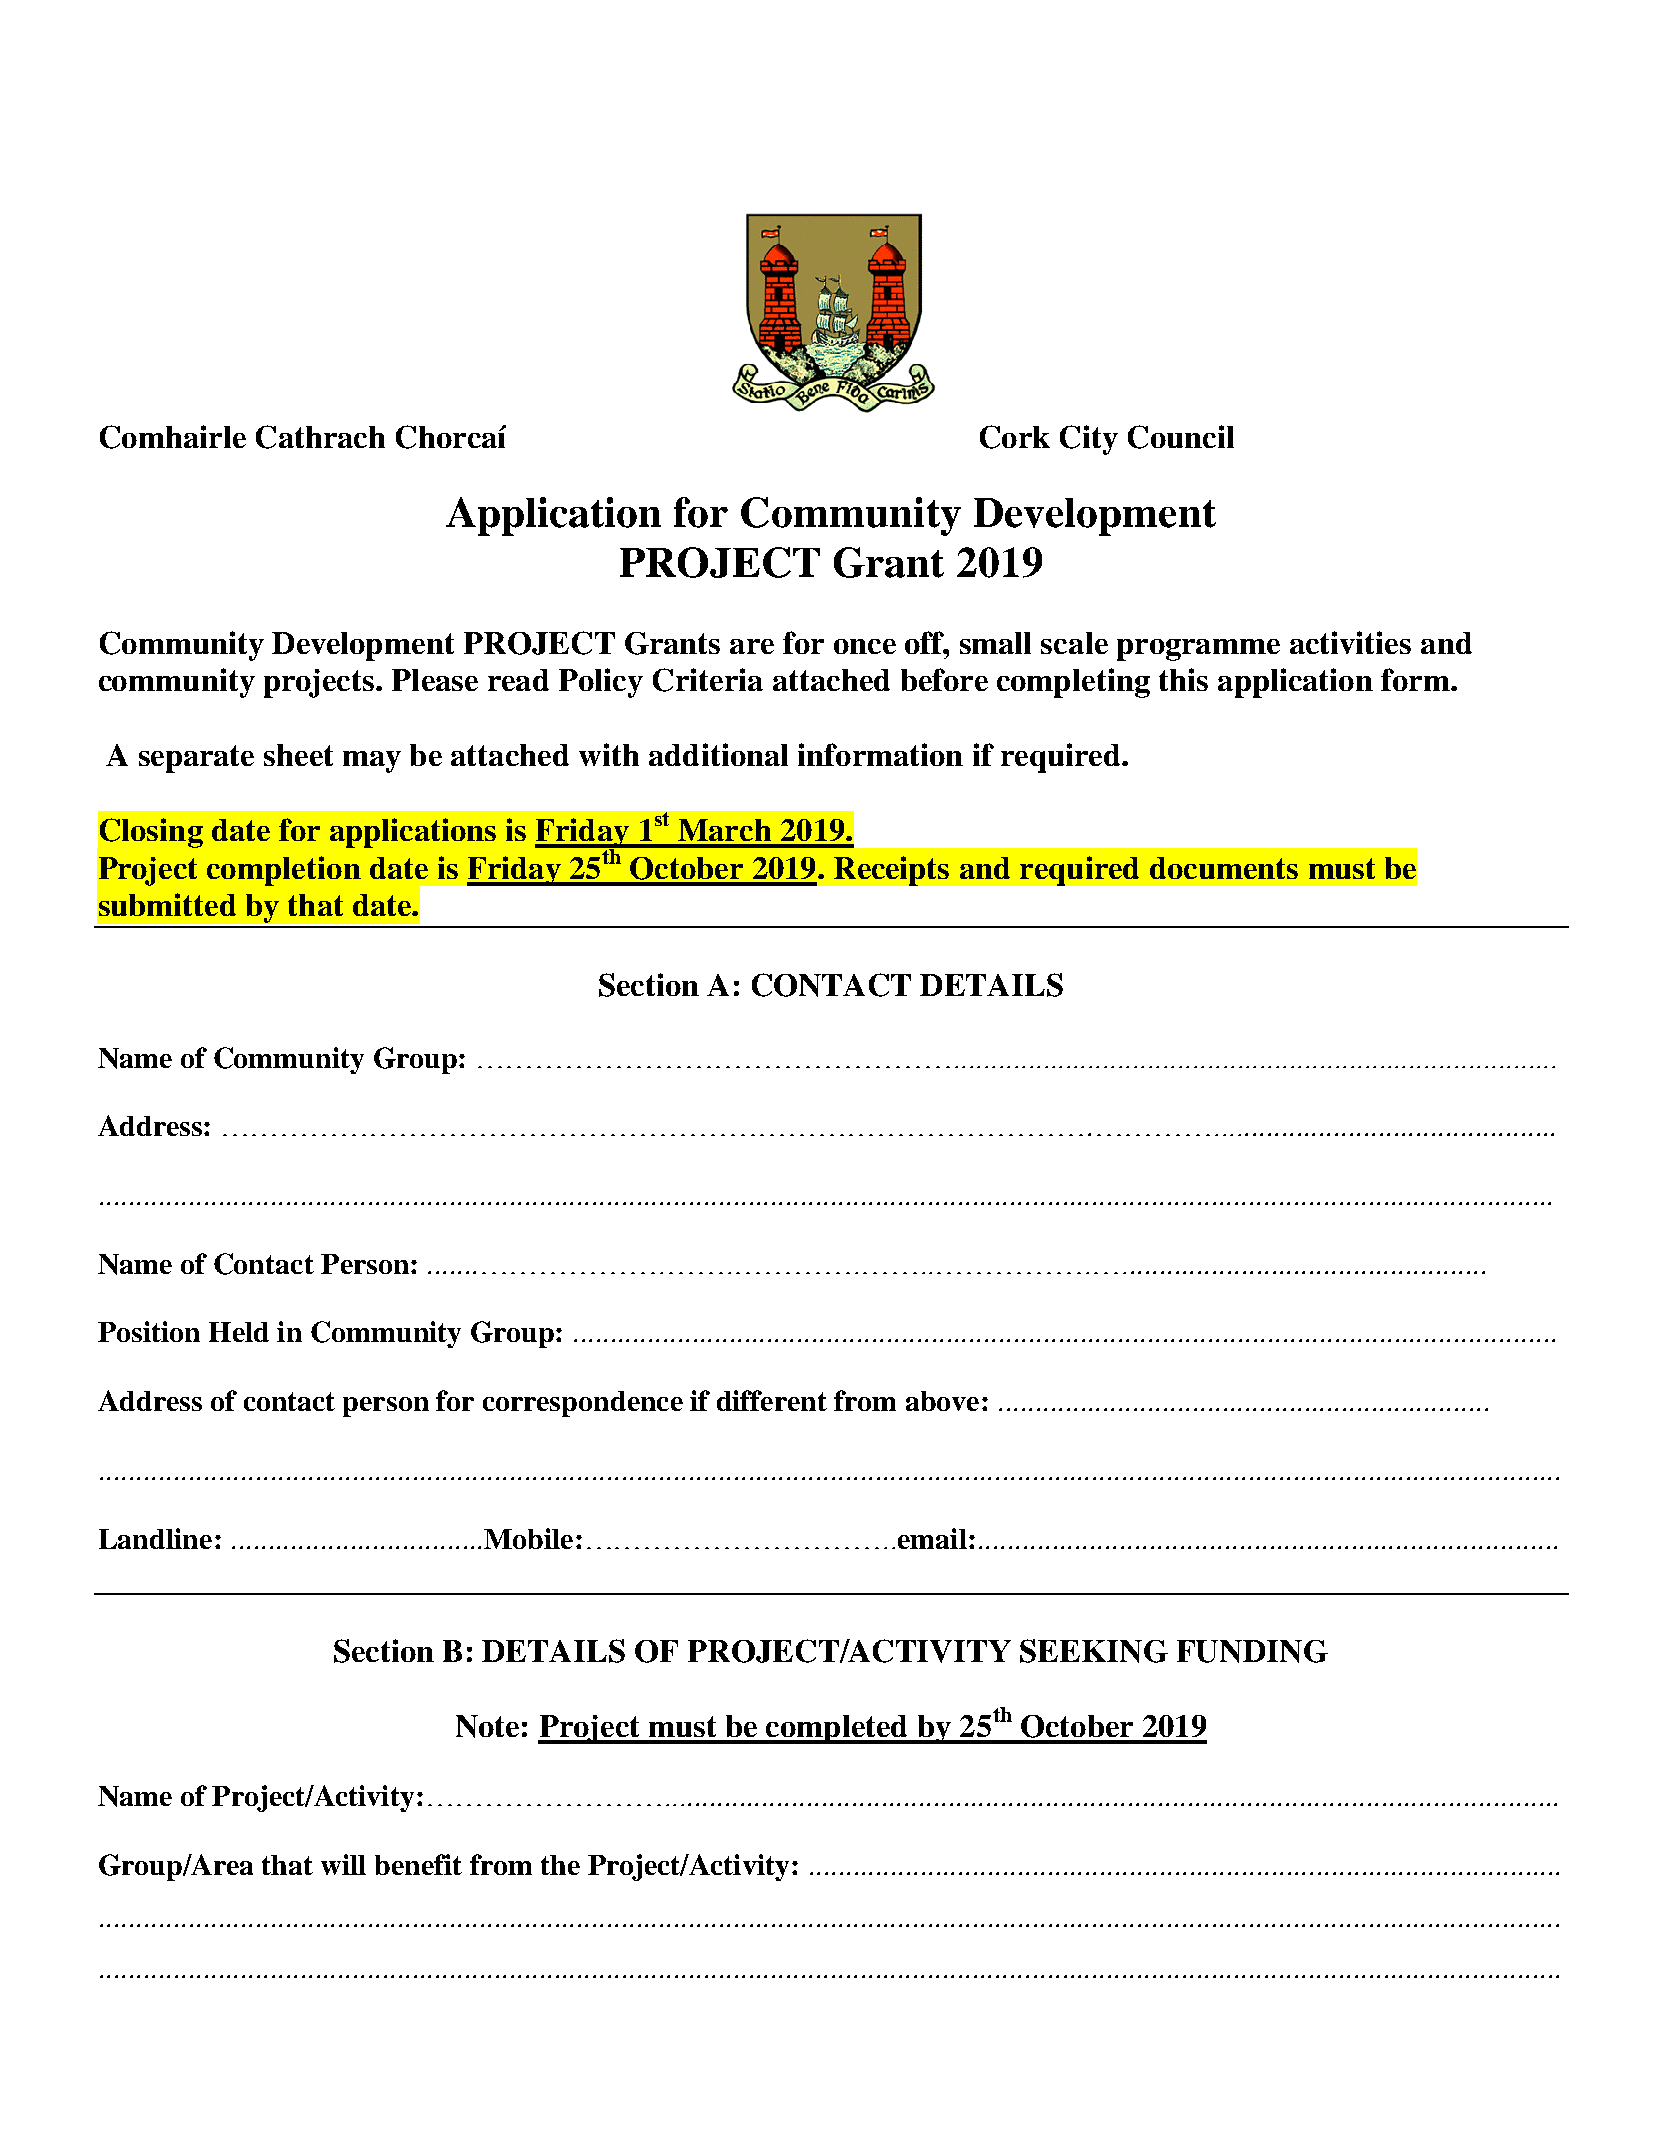 The image size is (1662, 2150). Describe the element at coordinates (239, 1332) in the screenshot. I see `Held` at that location.
